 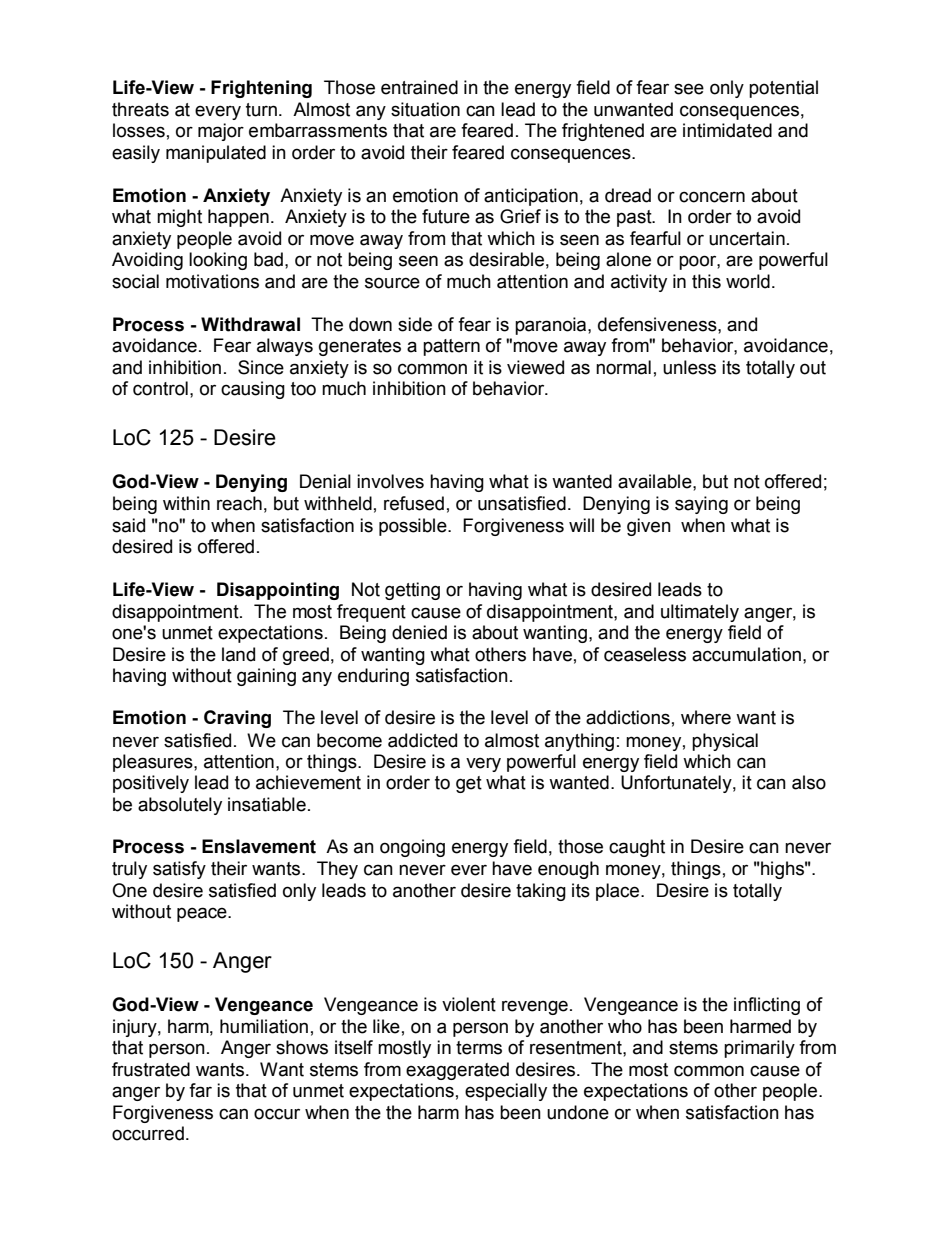 I want to click on addicted, so click(x=422, y=740).
